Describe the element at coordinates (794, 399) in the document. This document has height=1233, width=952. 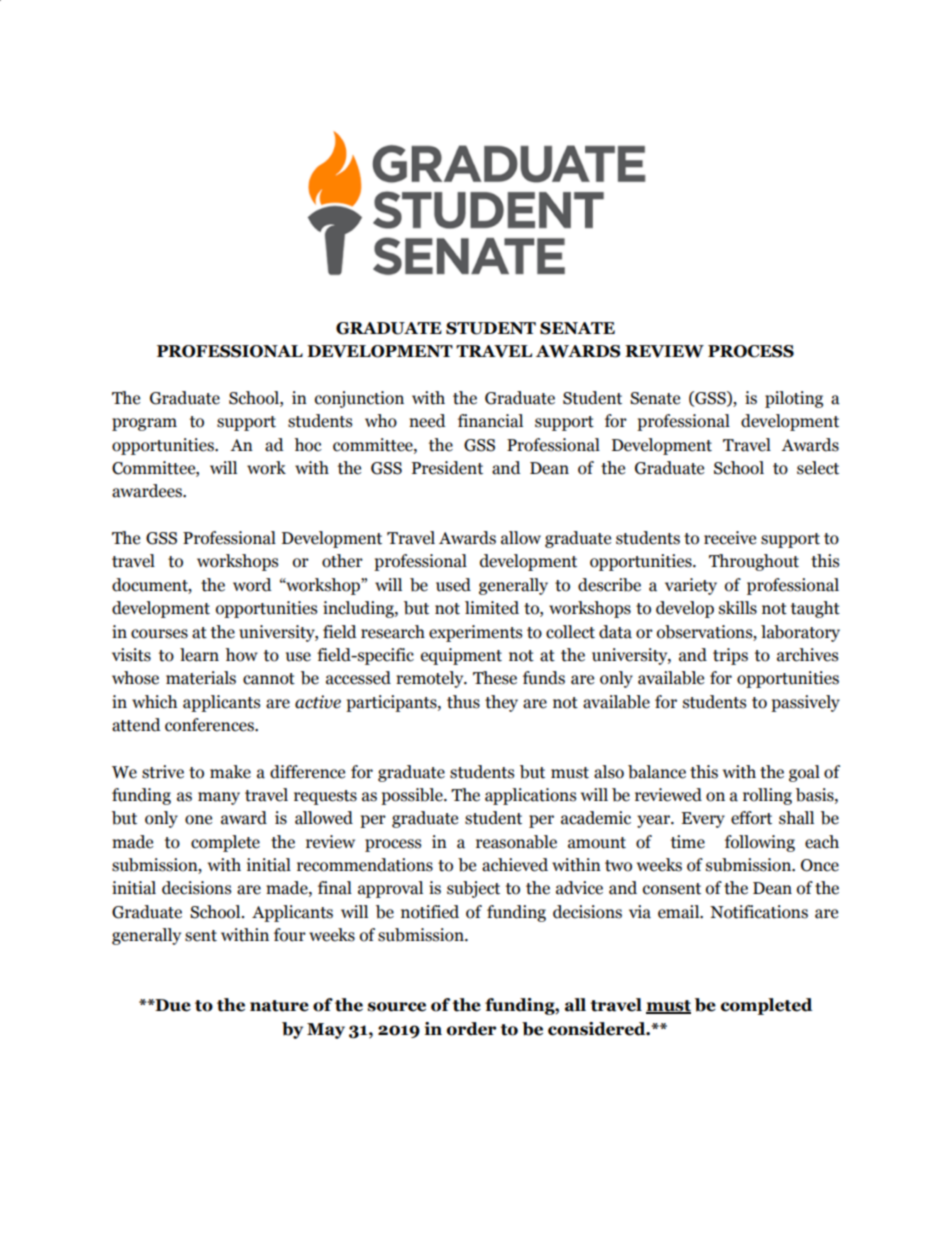
I see `piloting` at that location.
